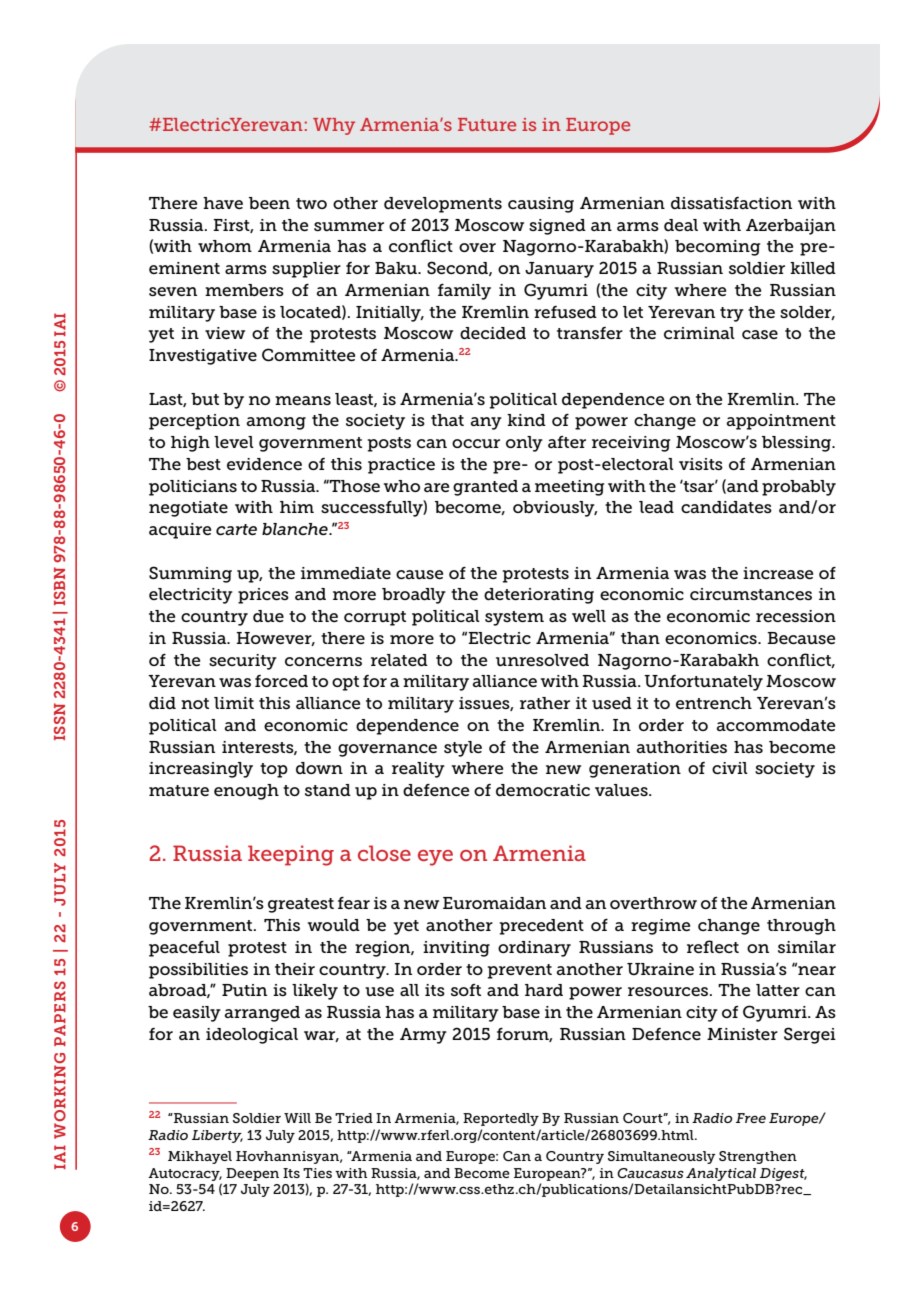 This screenshot has width=924, height=1308. What do you see at coordinates (217, 1136) in the screenshot?
I see `Liberty` at bounding box center [217, 1136].
